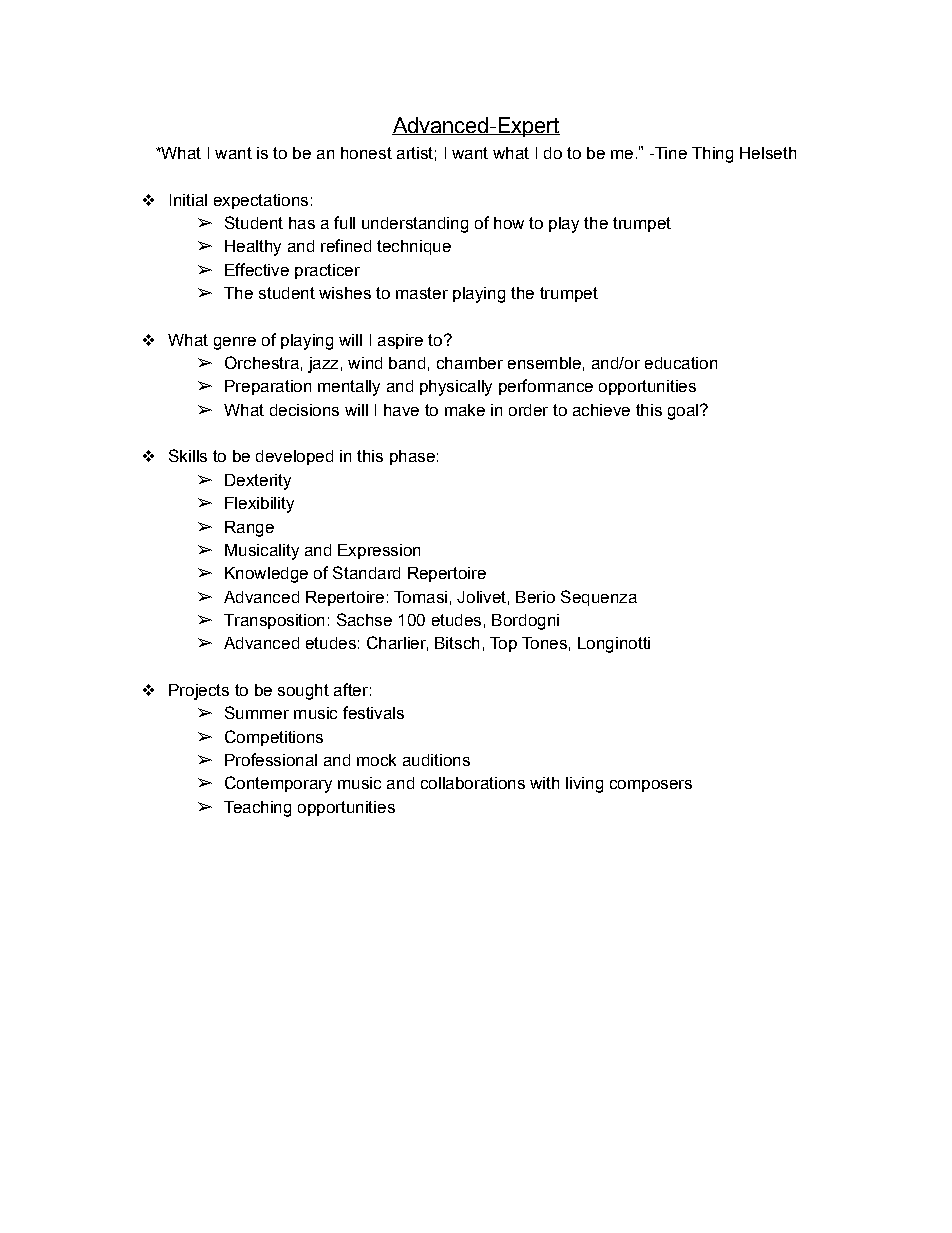  I want to click on expectations, so click(261, 201).
